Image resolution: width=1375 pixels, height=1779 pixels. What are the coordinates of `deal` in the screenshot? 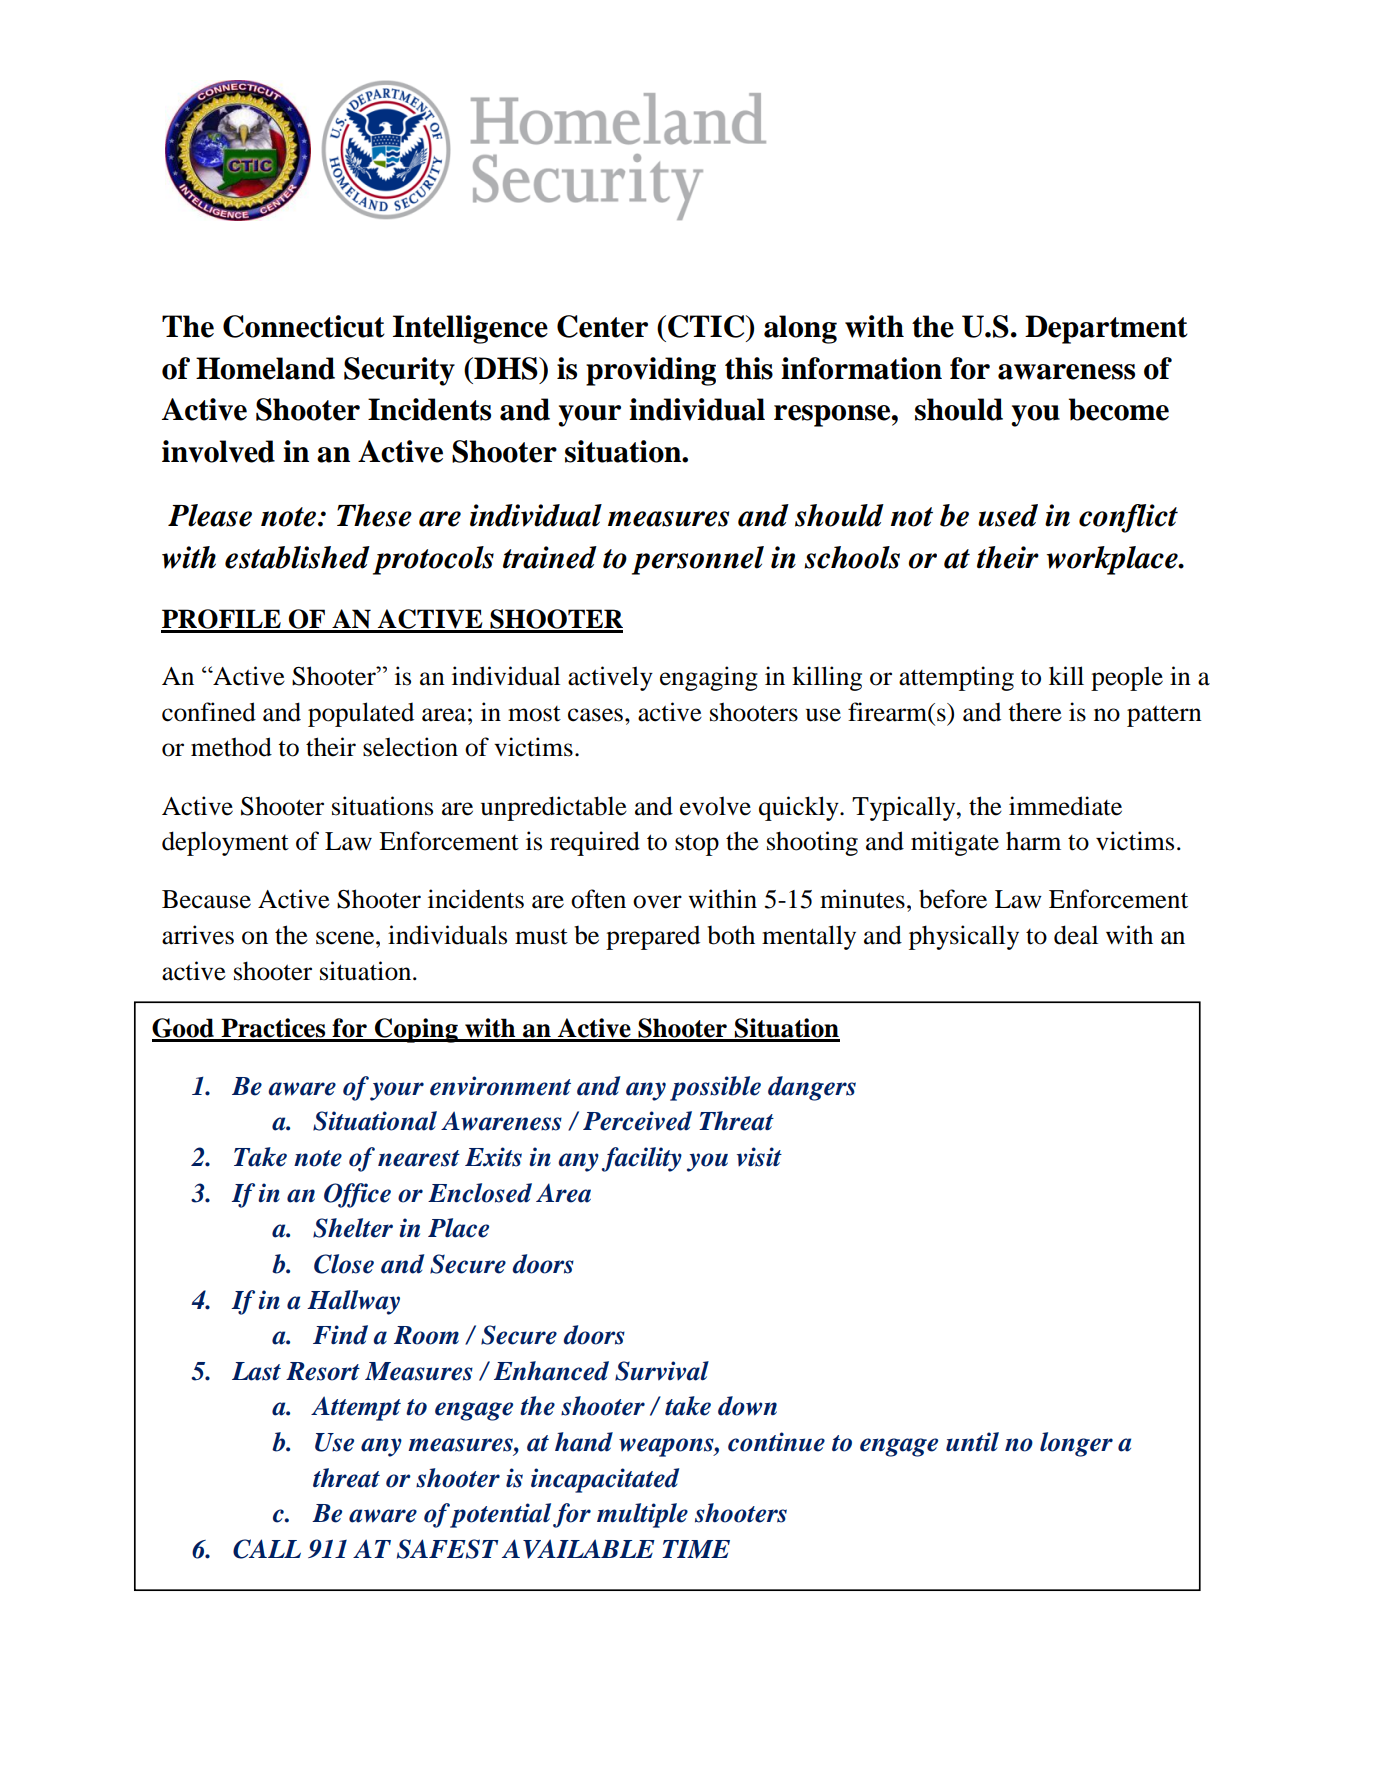 It's located at (1076, 935).
